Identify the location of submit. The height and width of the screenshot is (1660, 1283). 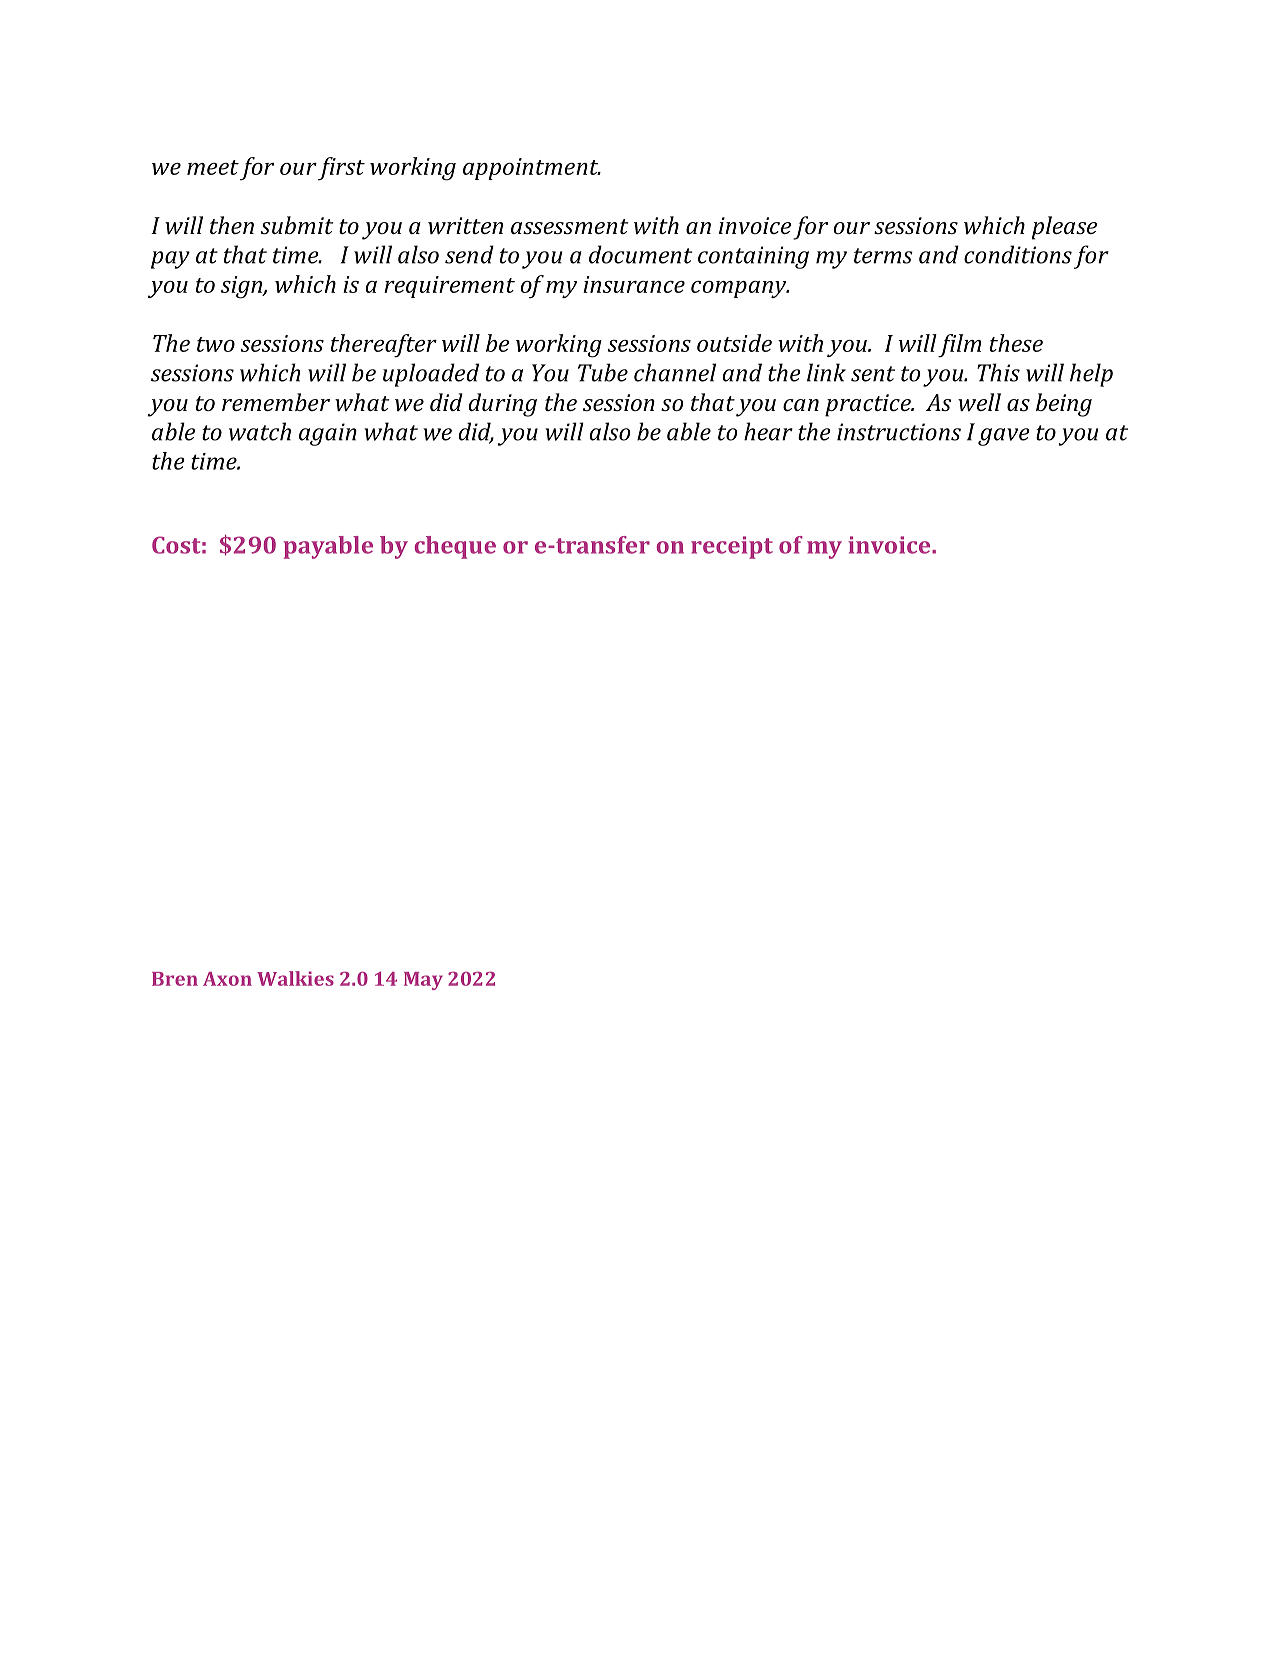
(297, 225).
